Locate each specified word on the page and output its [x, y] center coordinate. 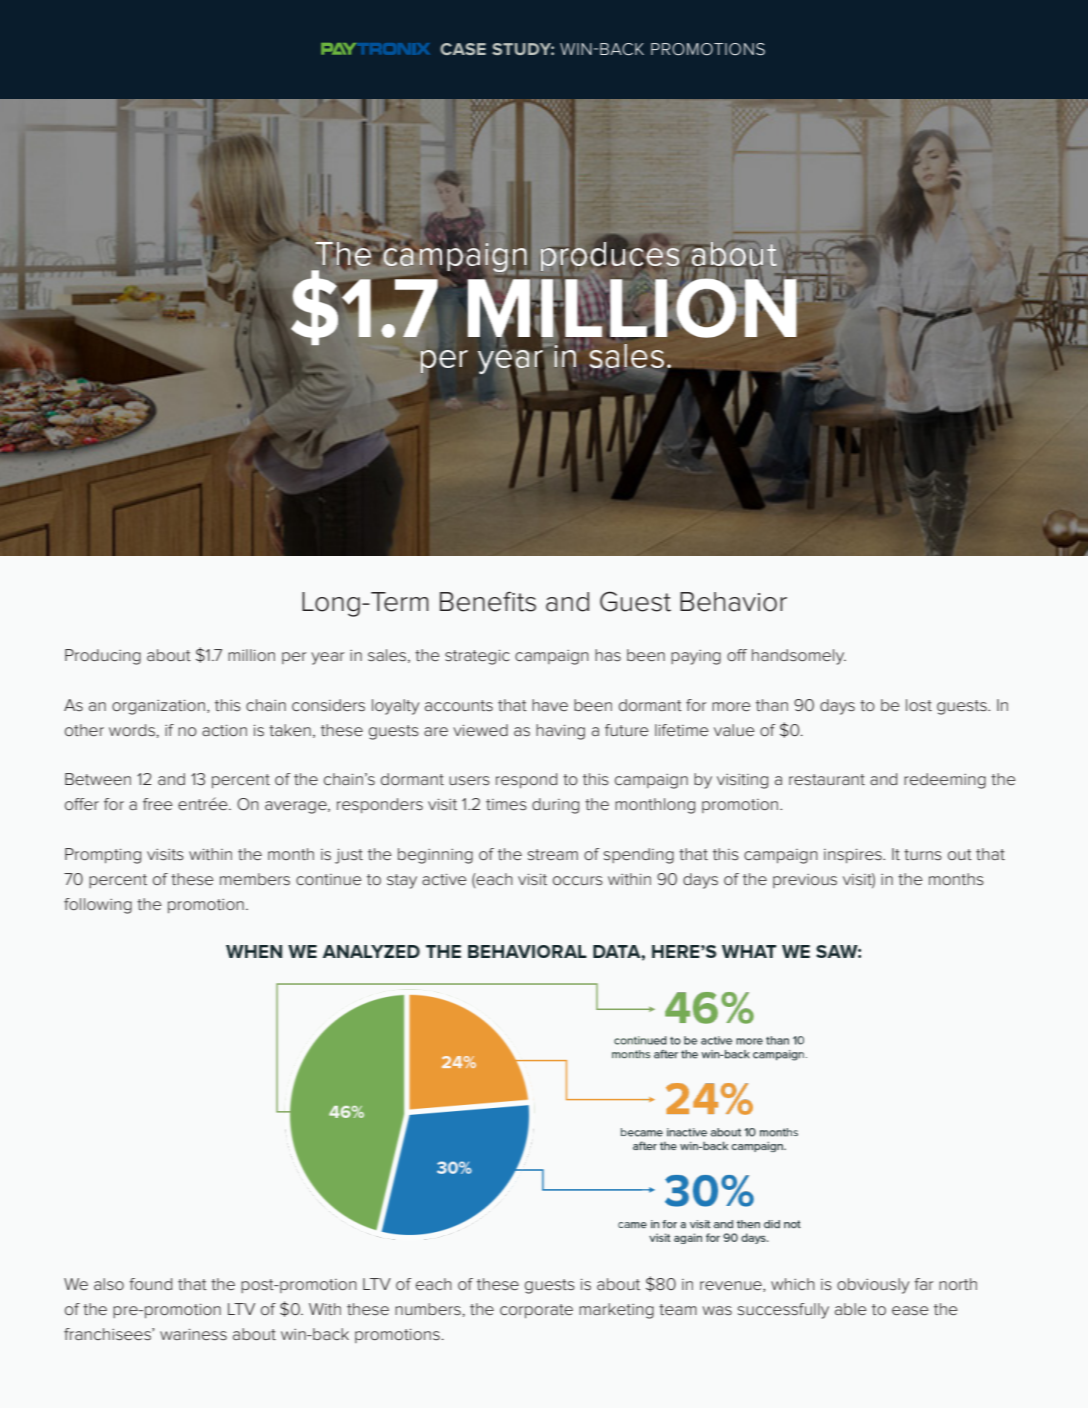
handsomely [799, 657]
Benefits [488, 601]
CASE [463, 49]
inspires [854, 856]
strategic [477, 657]
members [255, 879]
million [251, 655]
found [150, 1284]
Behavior [733, 602]
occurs [578, 880]
